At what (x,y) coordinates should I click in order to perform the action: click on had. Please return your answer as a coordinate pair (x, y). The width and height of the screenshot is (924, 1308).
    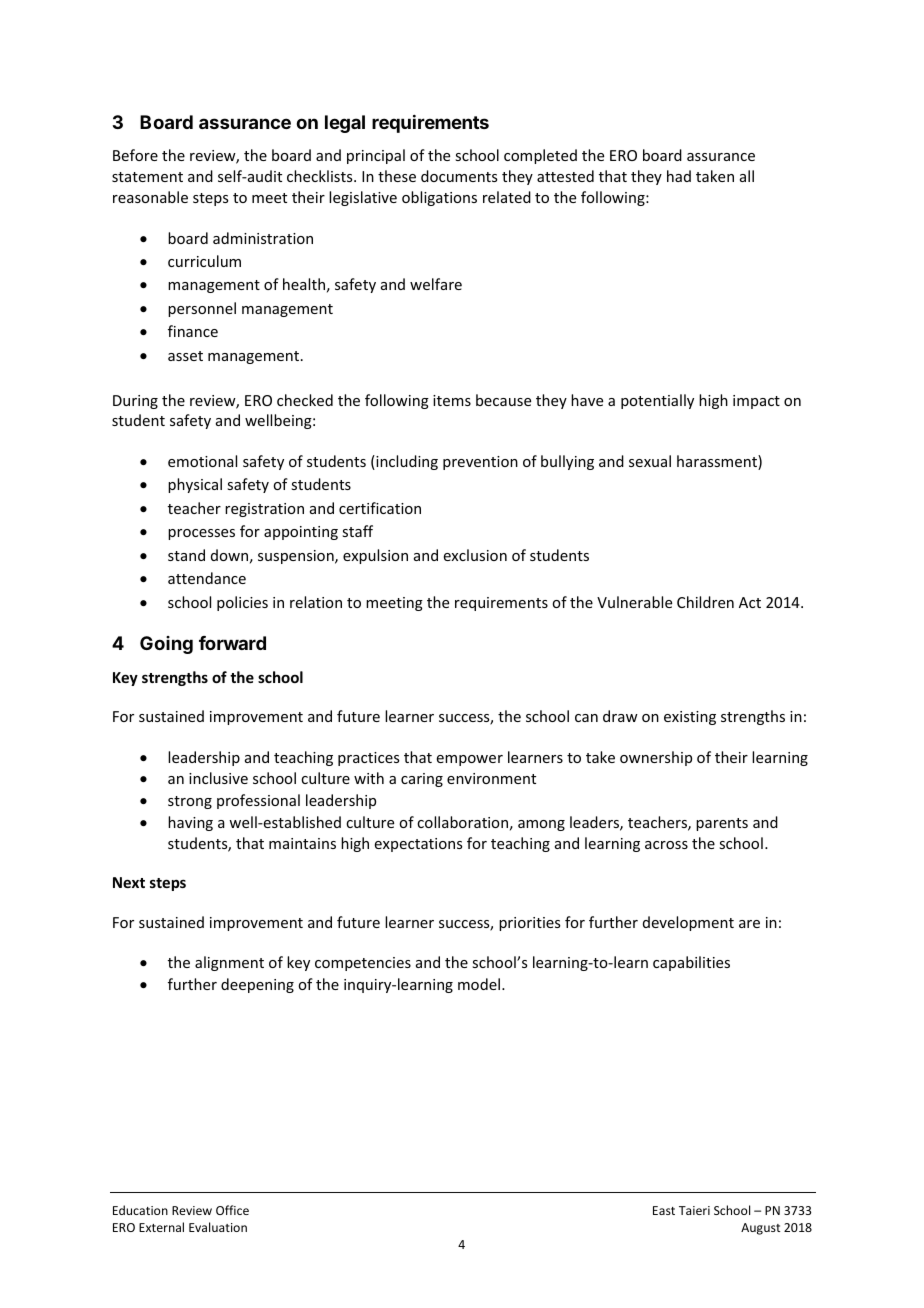
    Looking at the image, I should click on (679, 176).
